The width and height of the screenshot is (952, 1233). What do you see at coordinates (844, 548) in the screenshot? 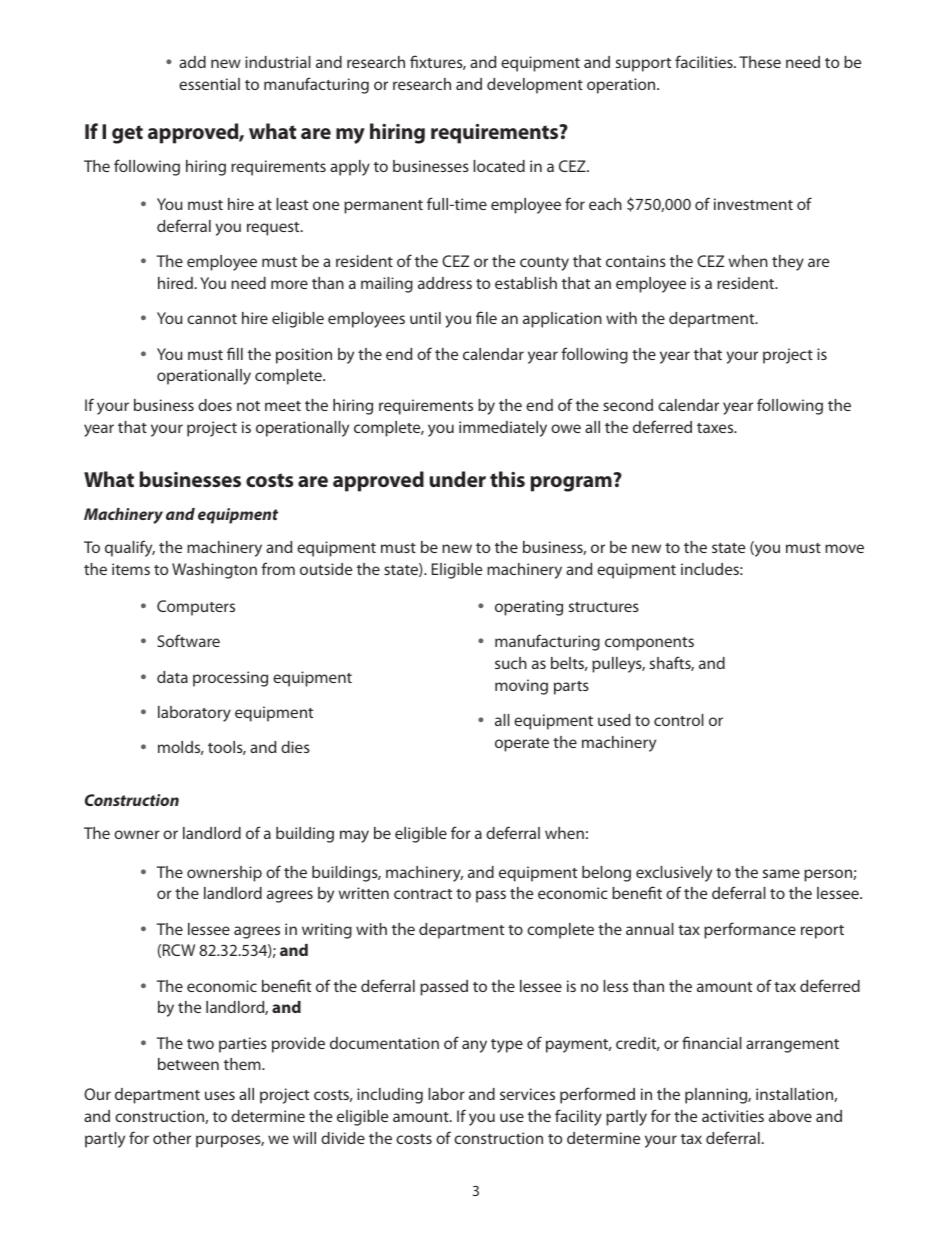
I see `move` at bounding box center [844, 548].
